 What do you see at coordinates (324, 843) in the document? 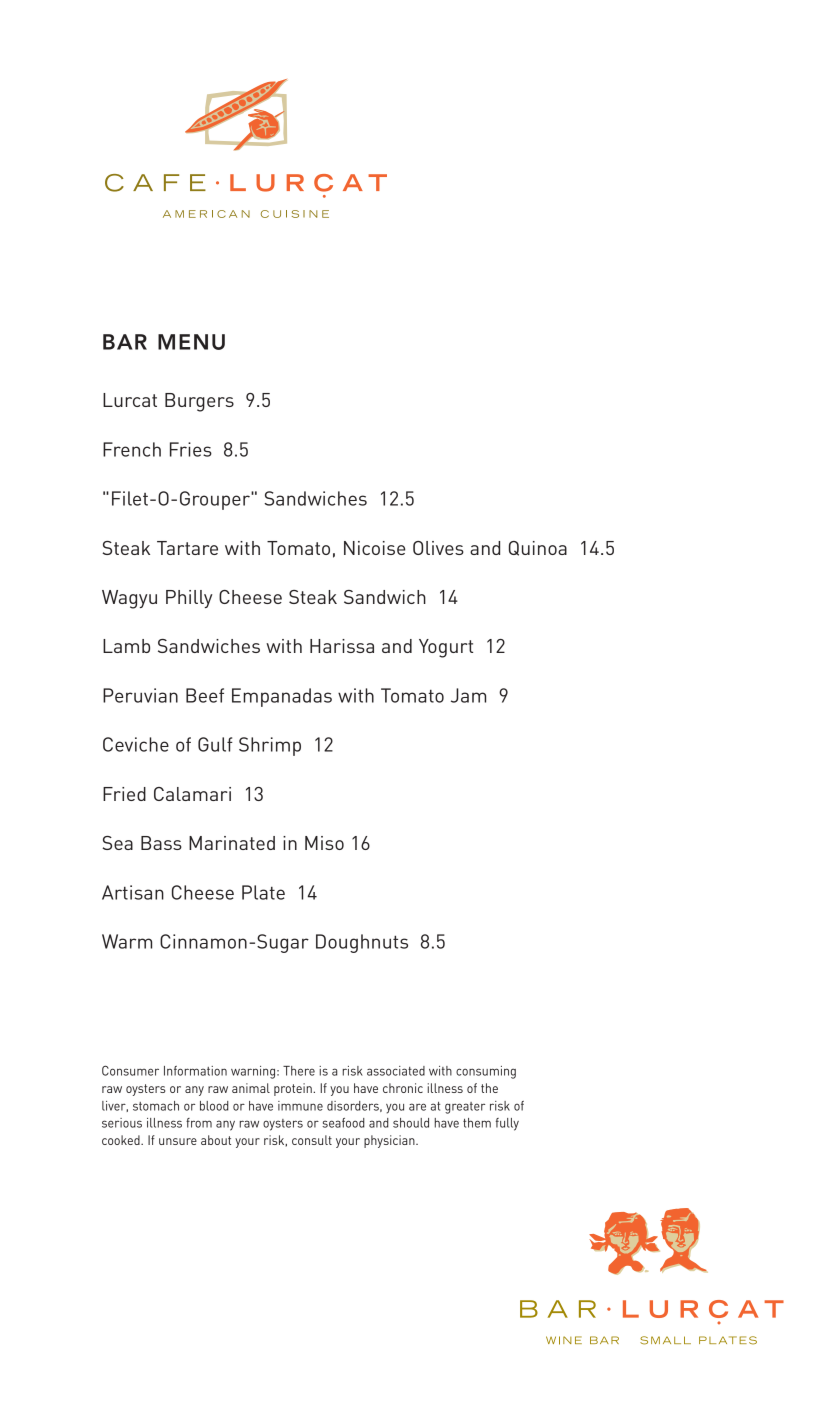
I see `Miso` at bounding box center [324, 843].
